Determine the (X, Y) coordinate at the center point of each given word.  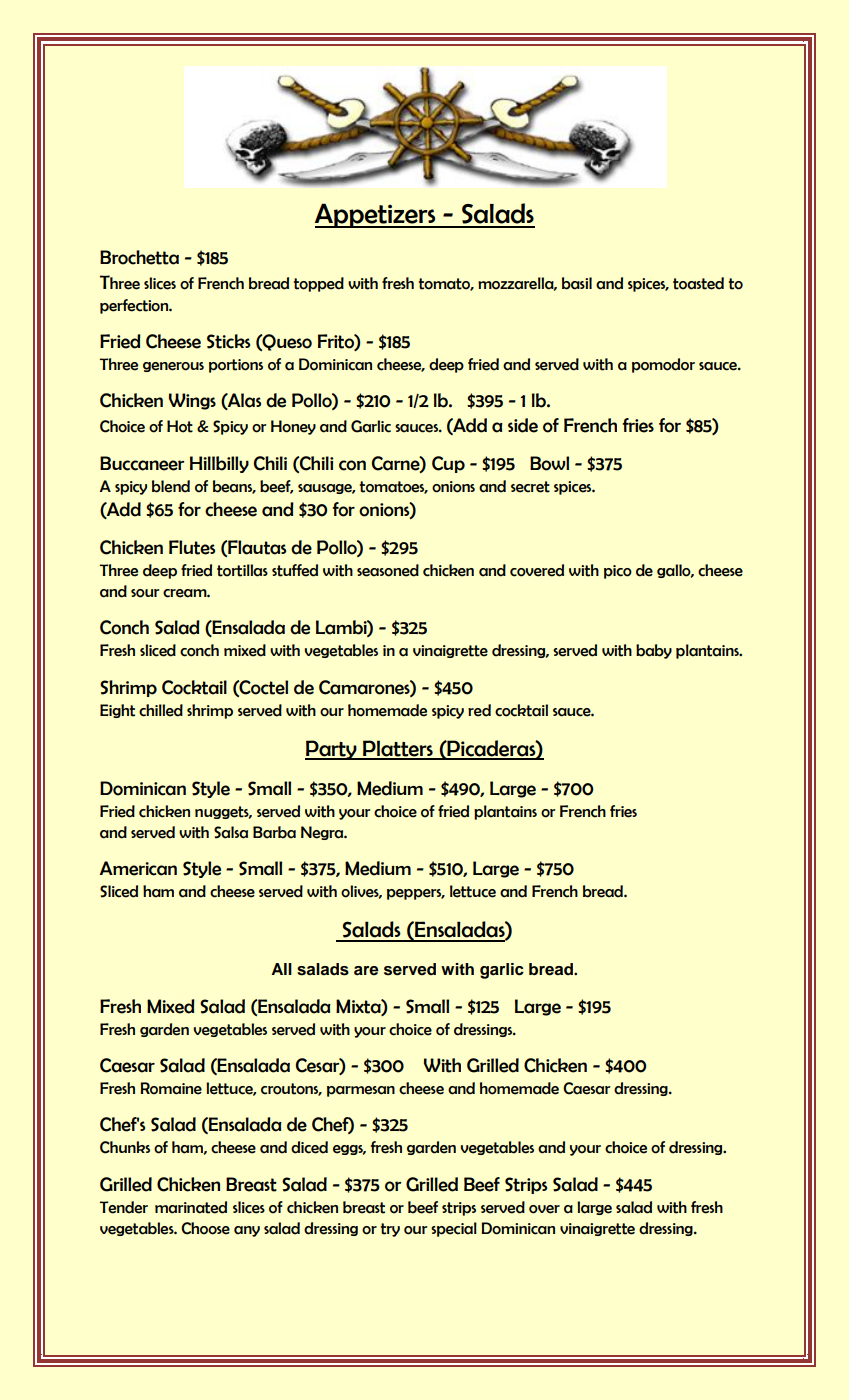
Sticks (228, 341)
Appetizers (376, 215)
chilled (161, 710)
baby (654, 651)
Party (332, 750)
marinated (191, 1207)
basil (577, 283)
